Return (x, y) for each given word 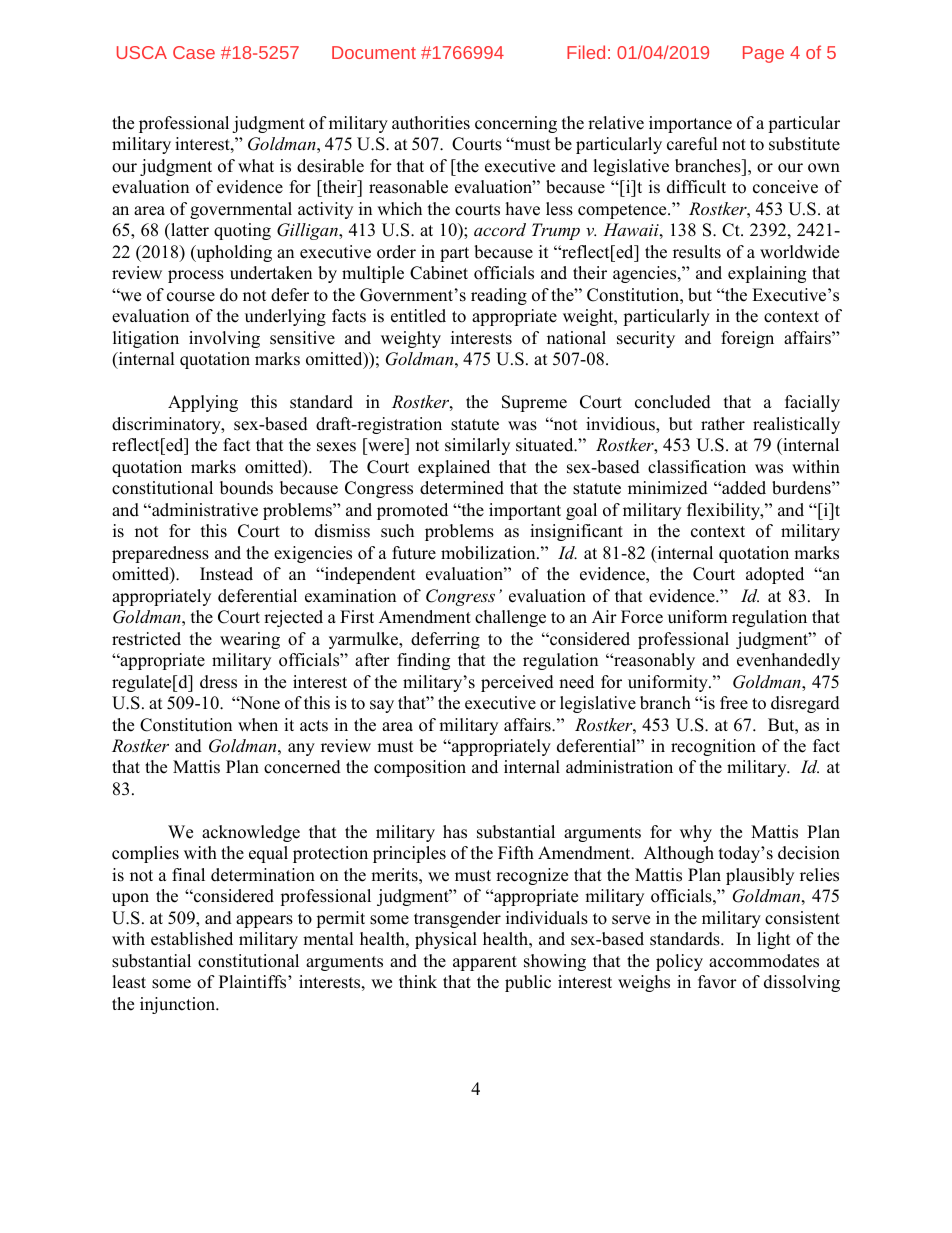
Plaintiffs (254, 982)
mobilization (489, 553)
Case (194, 52)
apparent (485, 963)
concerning (516, 124)
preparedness (160, 554)
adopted (775, 575)
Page (763, 54)
